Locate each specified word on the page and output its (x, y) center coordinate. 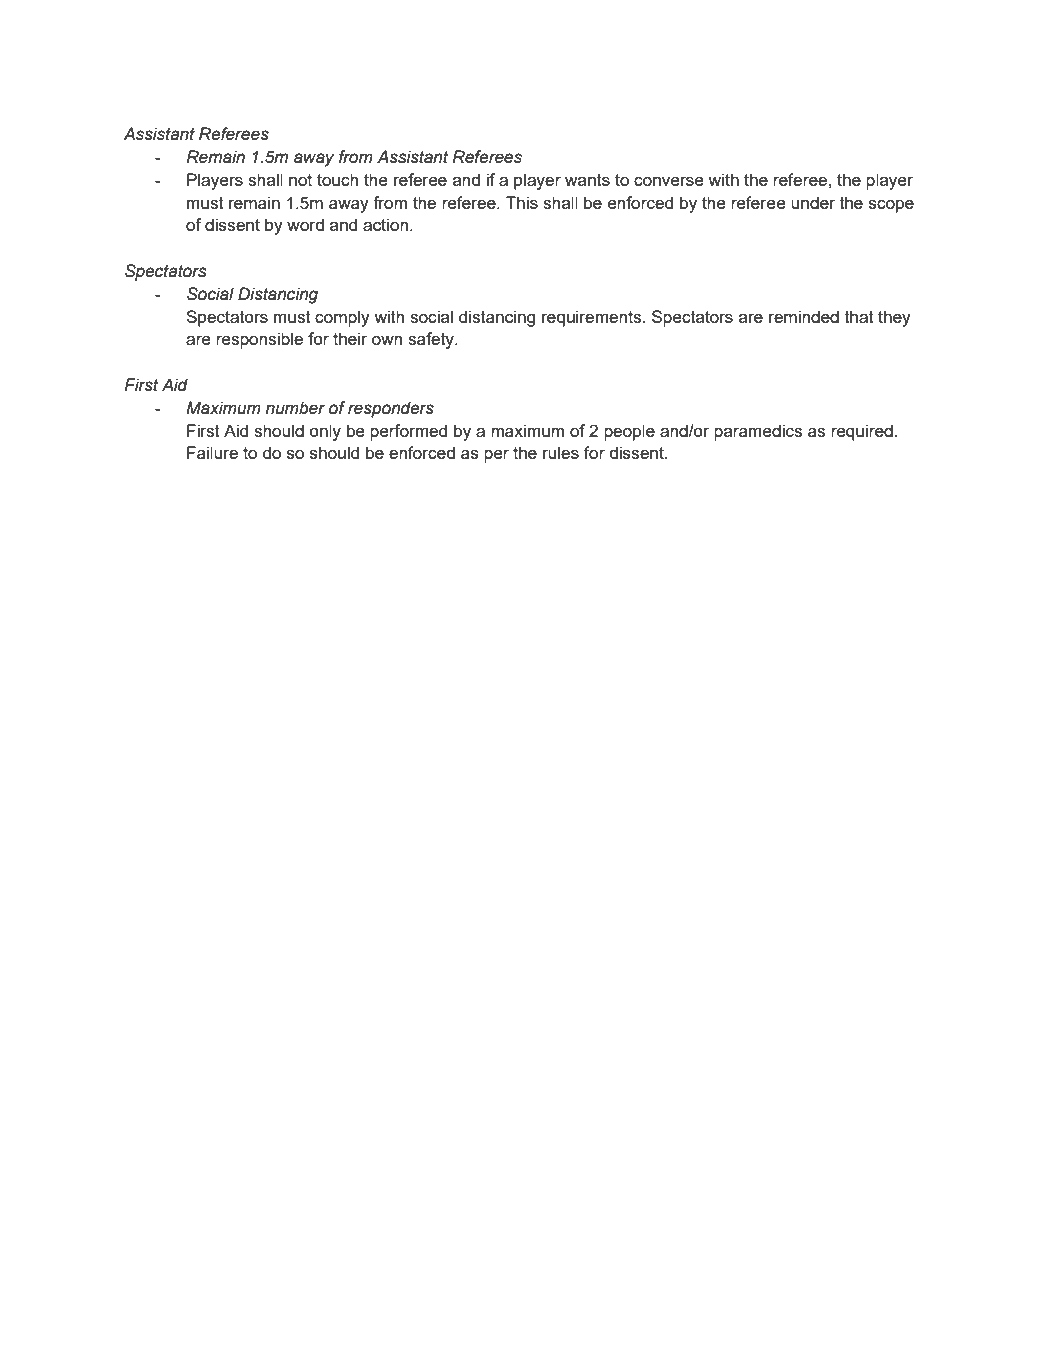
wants (587, 180)
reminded (804, 316)
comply (342, 318)
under (813, 202)
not (300, 180)
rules (561, 452)
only (325, 432)
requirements (593, 318)
